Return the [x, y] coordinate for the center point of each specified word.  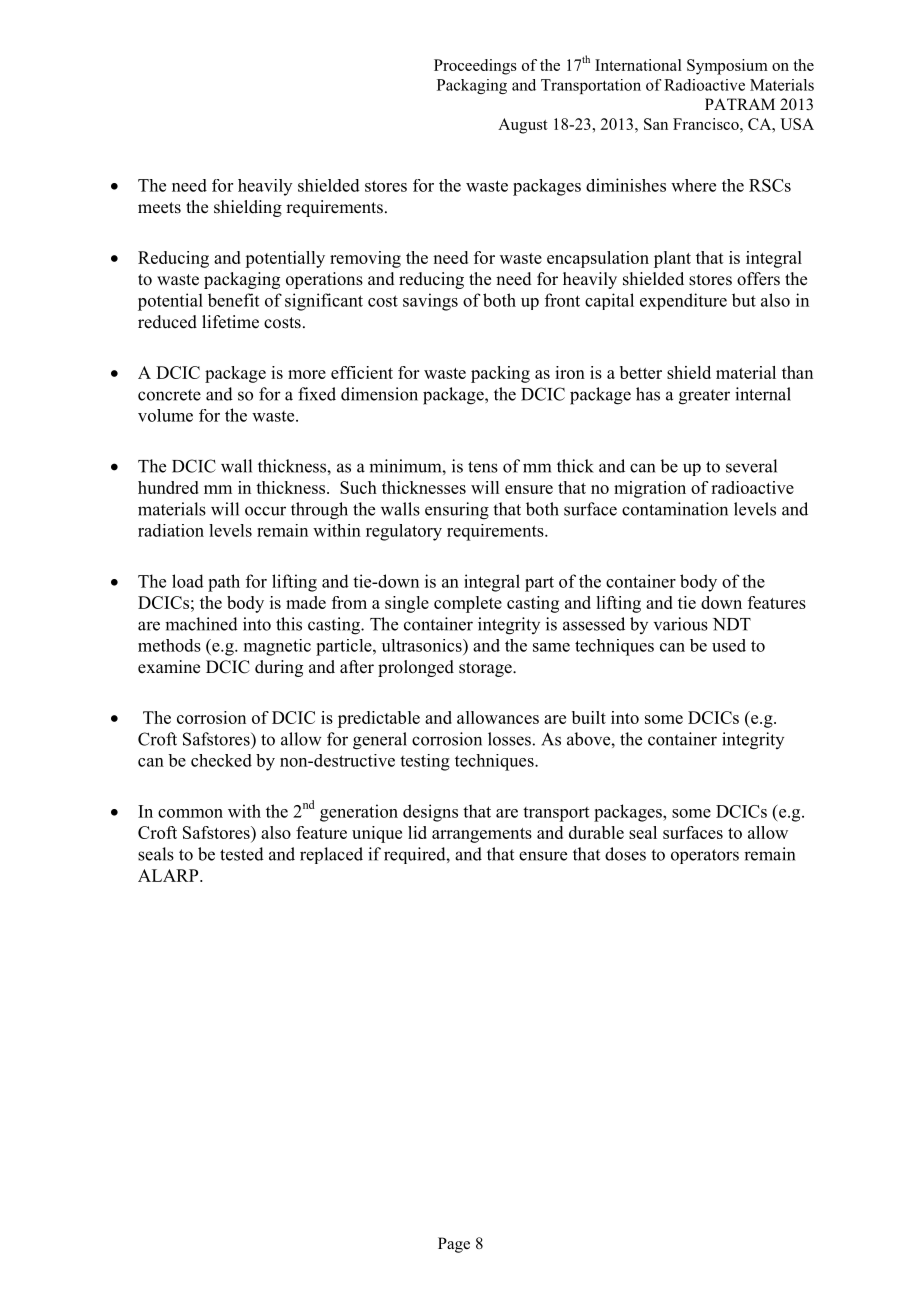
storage [486, 669]
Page [454, 1245]
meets [159, 208]
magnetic [277, 647]
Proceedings [475, 67]
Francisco [707, 124]
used [729, 645]
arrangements [482, 835]
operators [705, 856]
